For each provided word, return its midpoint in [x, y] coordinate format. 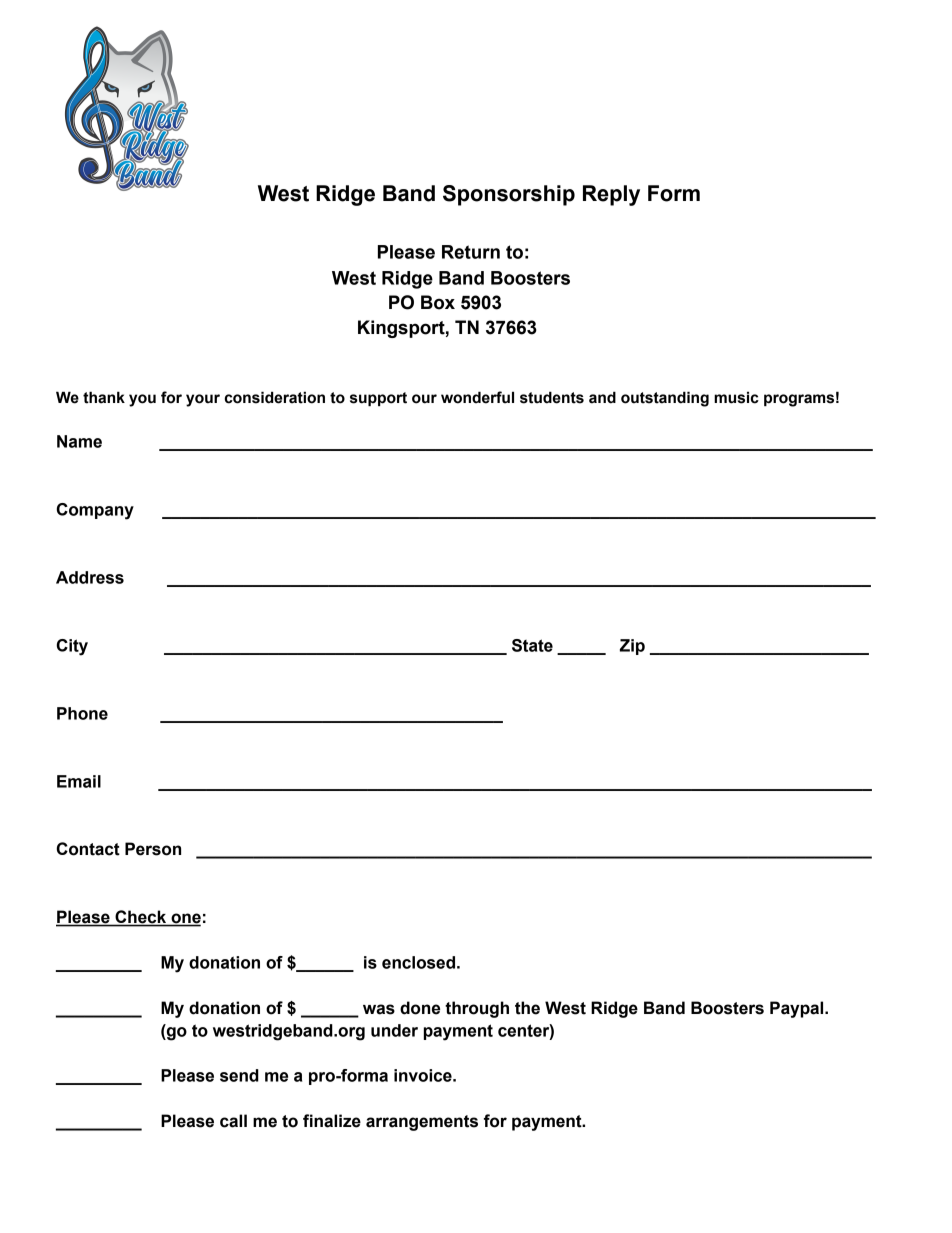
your [203, 400]
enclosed [418, 962]
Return [471, 252]
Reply [611, 195]
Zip [632, 647]
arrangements [422, 1123]
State [532, 645]
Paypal [798, 1009]
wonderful [477, 397]
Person [153, 849]
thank [104, 397]
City [72, 647]
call [233, 1121]
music [736, 397]
